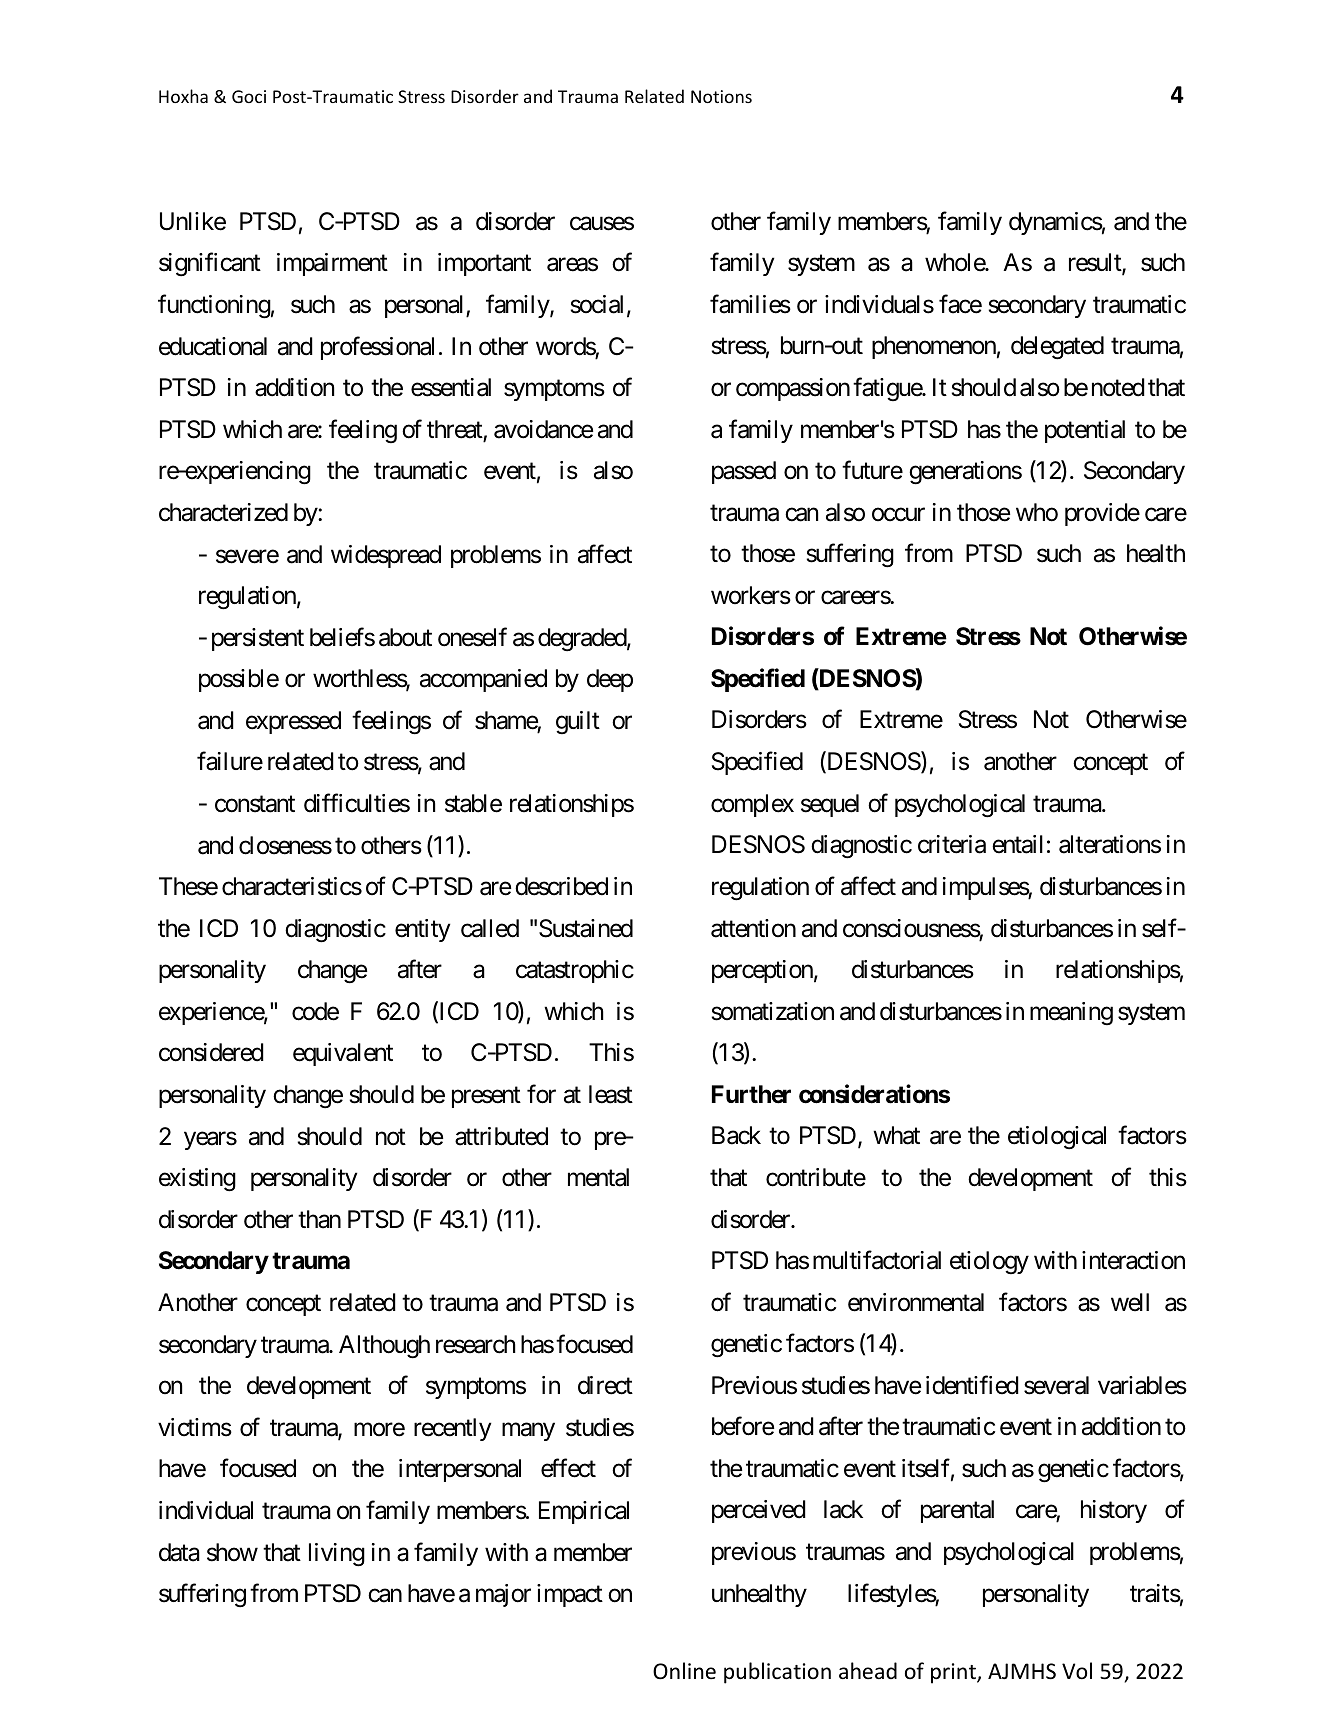  Describe the element at coordinates (255, 804) in the page. I see `constant` at that location.
